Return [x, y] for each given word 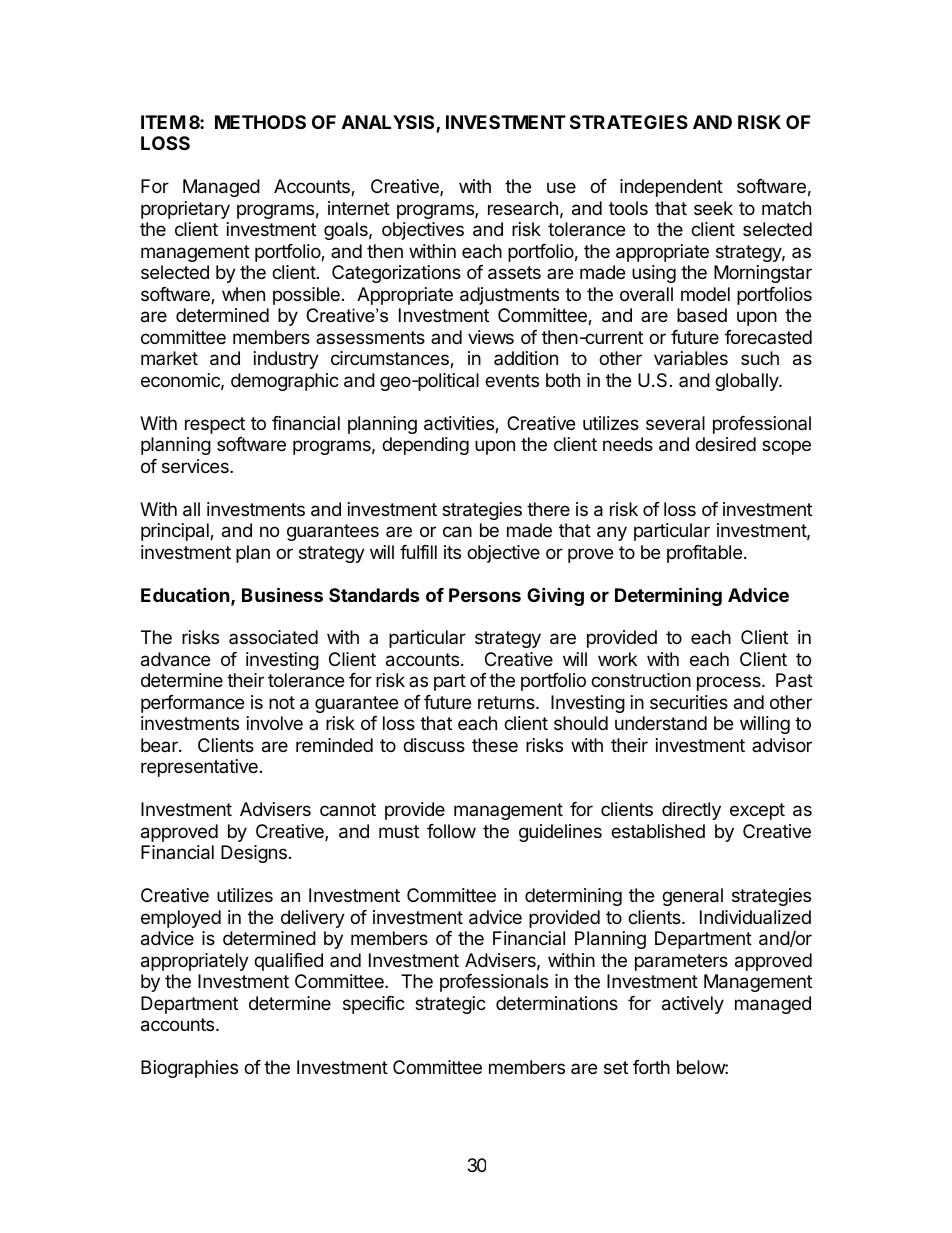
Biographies [189, 1069]
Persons [485, 595]
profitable [704, 554]
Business [282, 594]
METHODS [260, 122]
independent [671, 188]
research [523, 208]
